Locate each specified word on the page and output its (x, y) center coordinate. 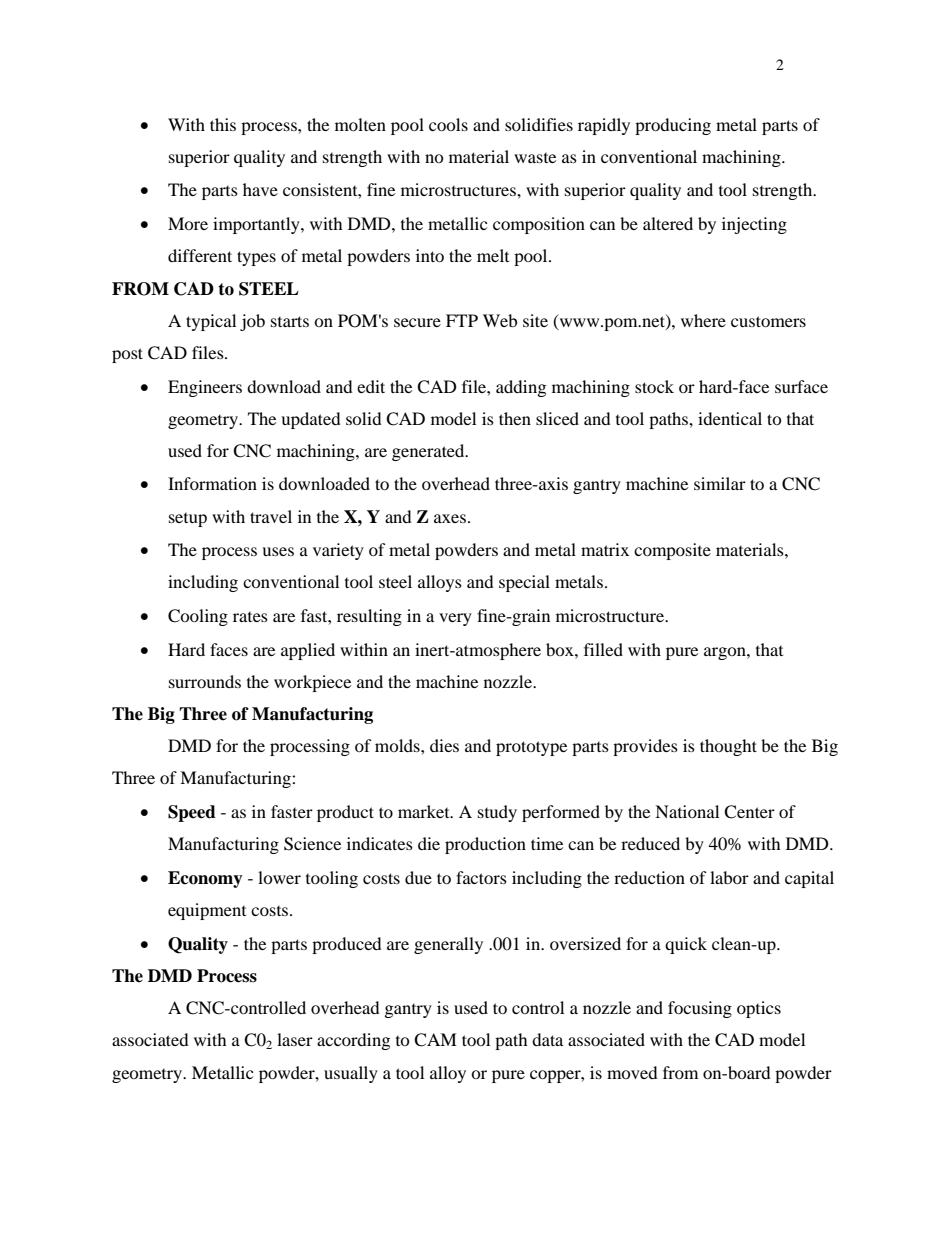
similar (720, 483)
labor (729, 877)
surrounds (205, 681)
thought (728, 747)
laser (295, 1039)
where (703, 320)
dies (444, 745)
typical (211, 322)
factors (481, 877)
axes (450, 518)
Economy (205, 879)
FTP (462, 320)
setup (188, 520)
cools (448, 124)
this (223, 124)
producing (673, 126)
